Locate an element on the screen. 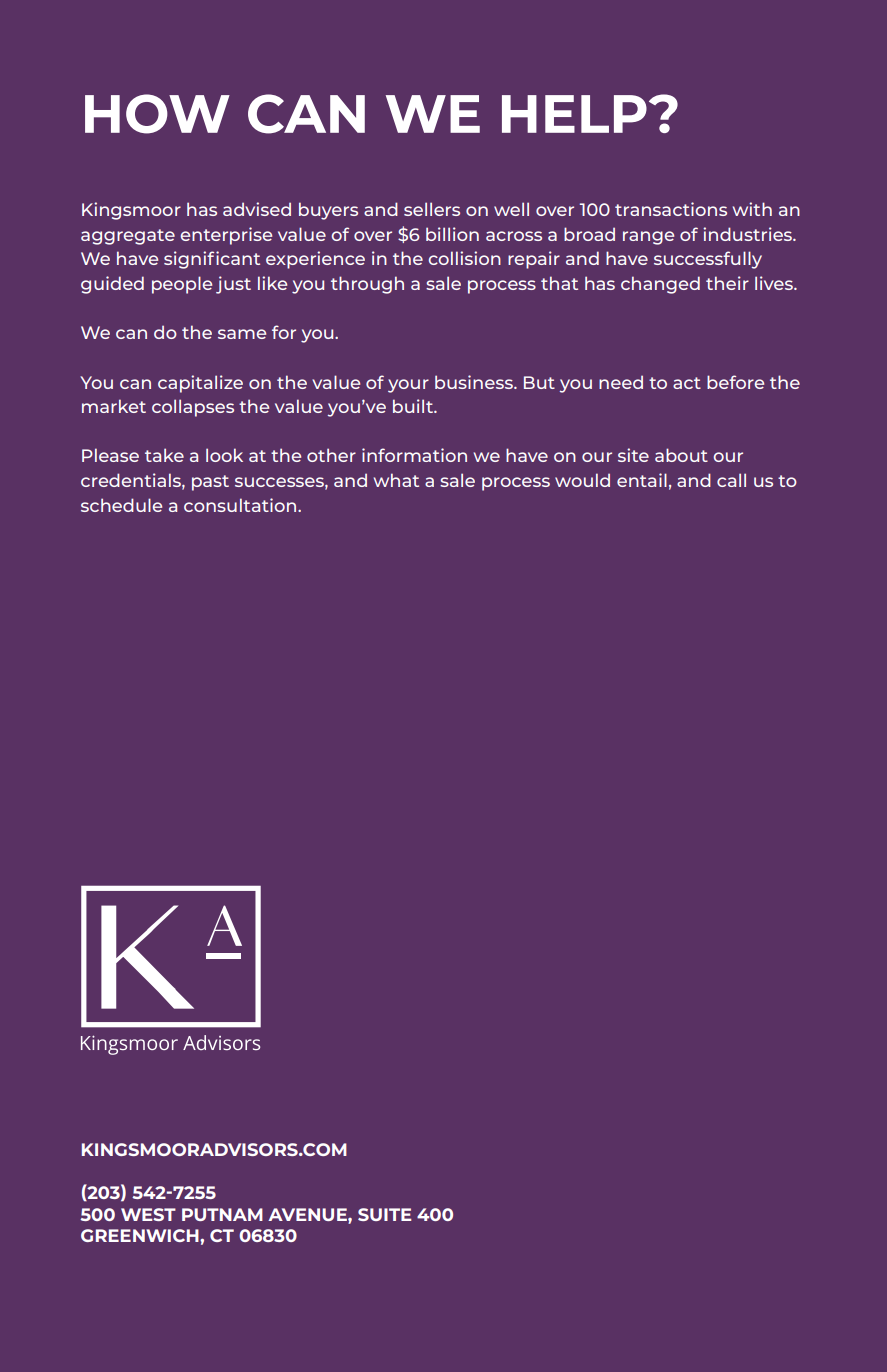 The height and width of the screenshot is (1372, 887). transactions is located at coordinates (671, 209).
